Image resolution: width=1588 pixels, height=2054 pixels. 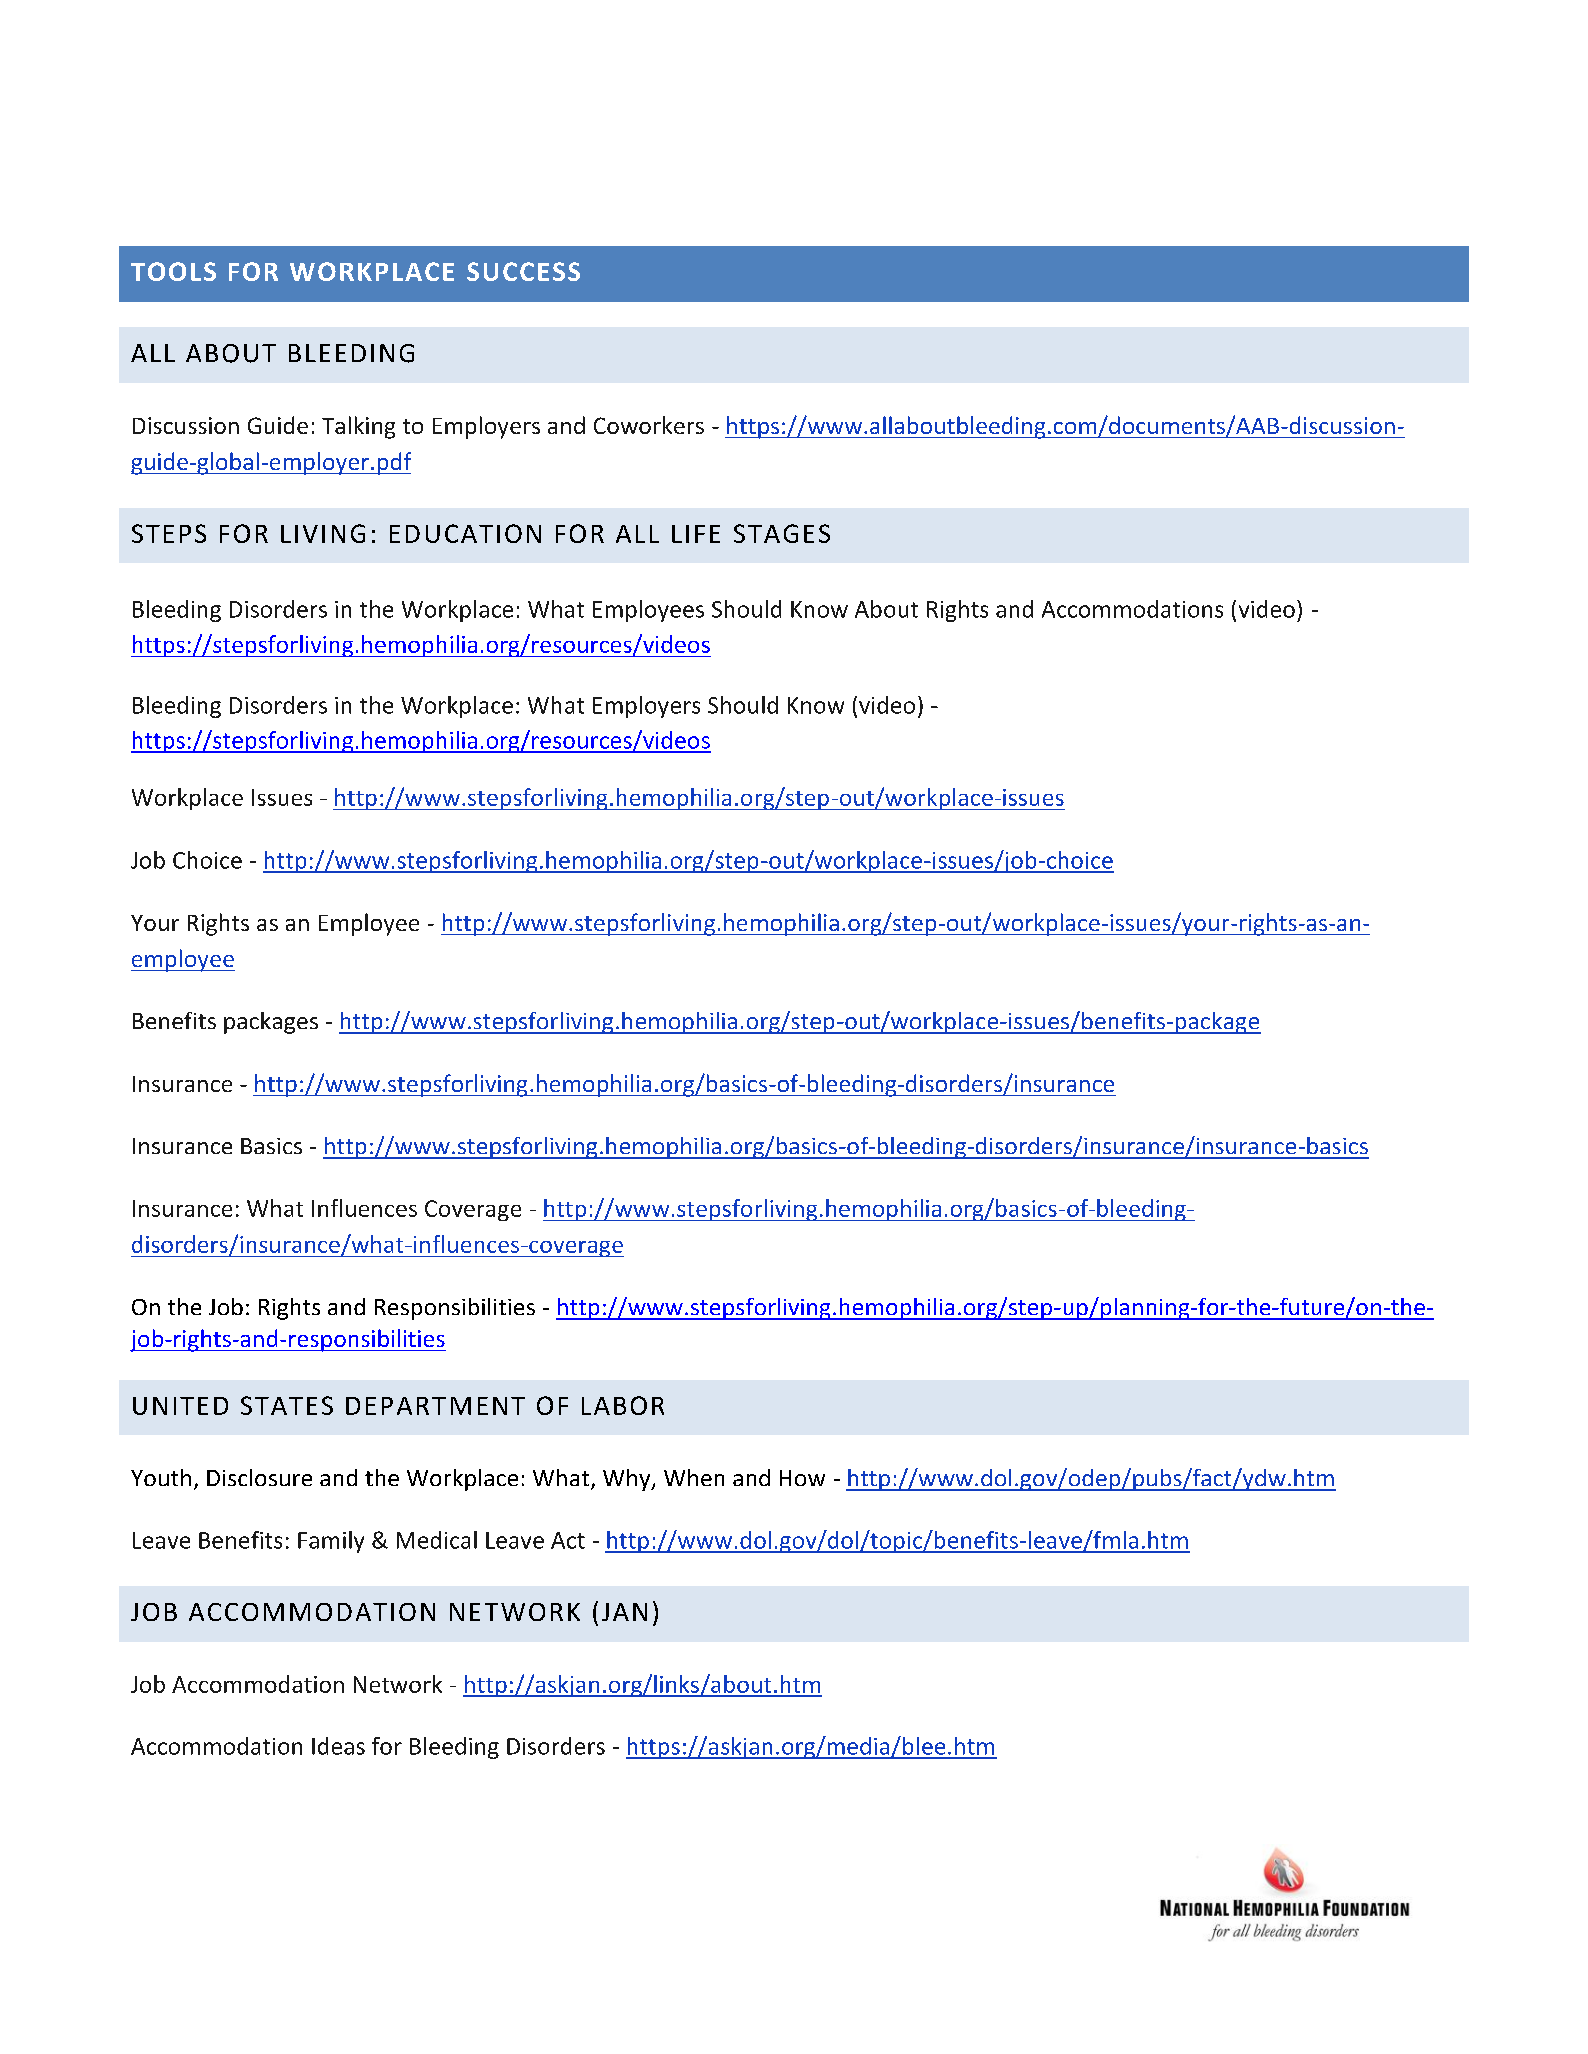 I want to click on LABOR, so click(x=623, y=1405).
